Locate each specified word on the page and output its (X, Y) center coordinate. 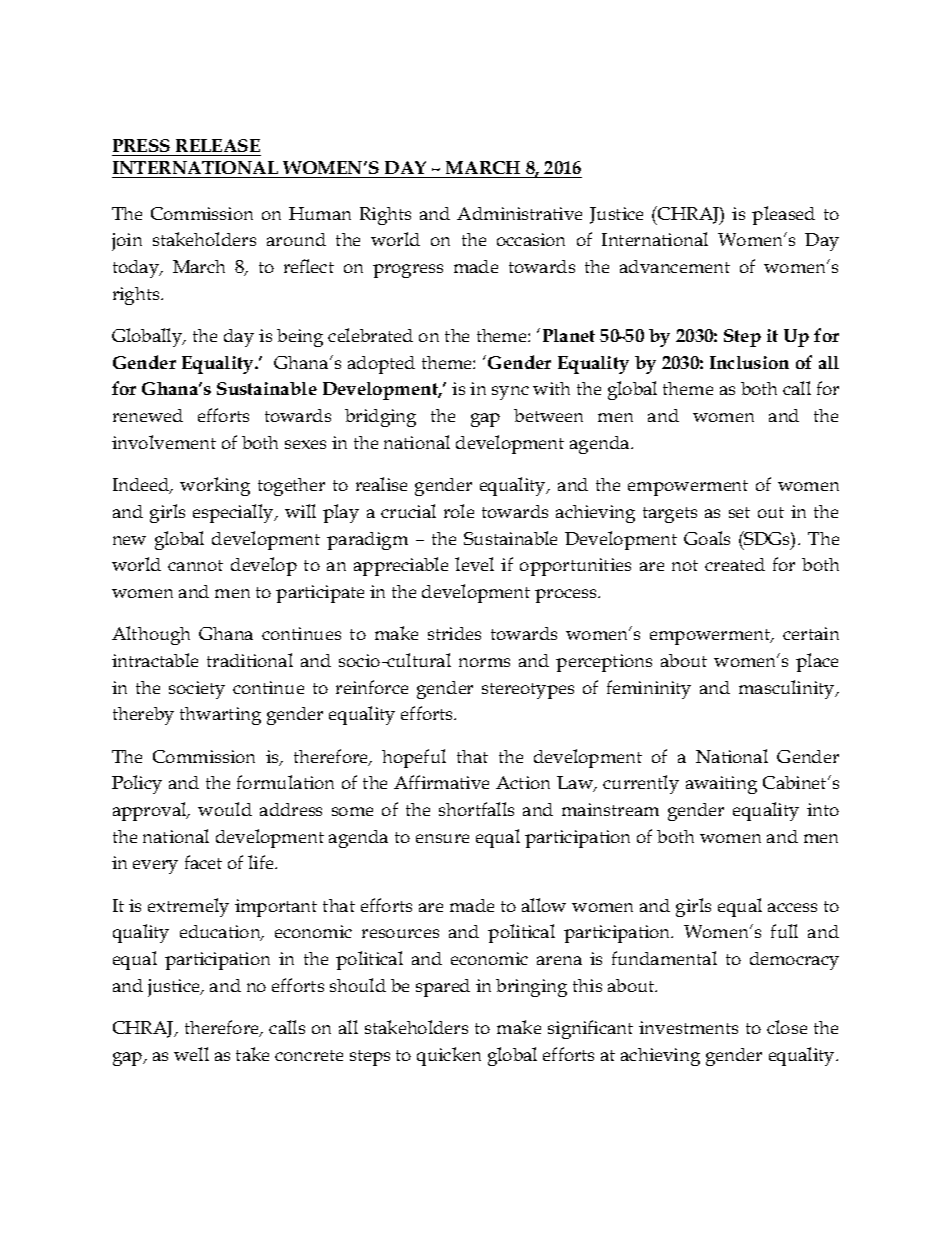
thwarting (220, 716)
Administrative (519, 213)
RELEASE (218, 145)
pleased (783, 215)
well (191, 1054)
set (739, 512)
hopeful (414, 758)
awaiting (721, 785)
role (459, 511)
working (215, 486)
